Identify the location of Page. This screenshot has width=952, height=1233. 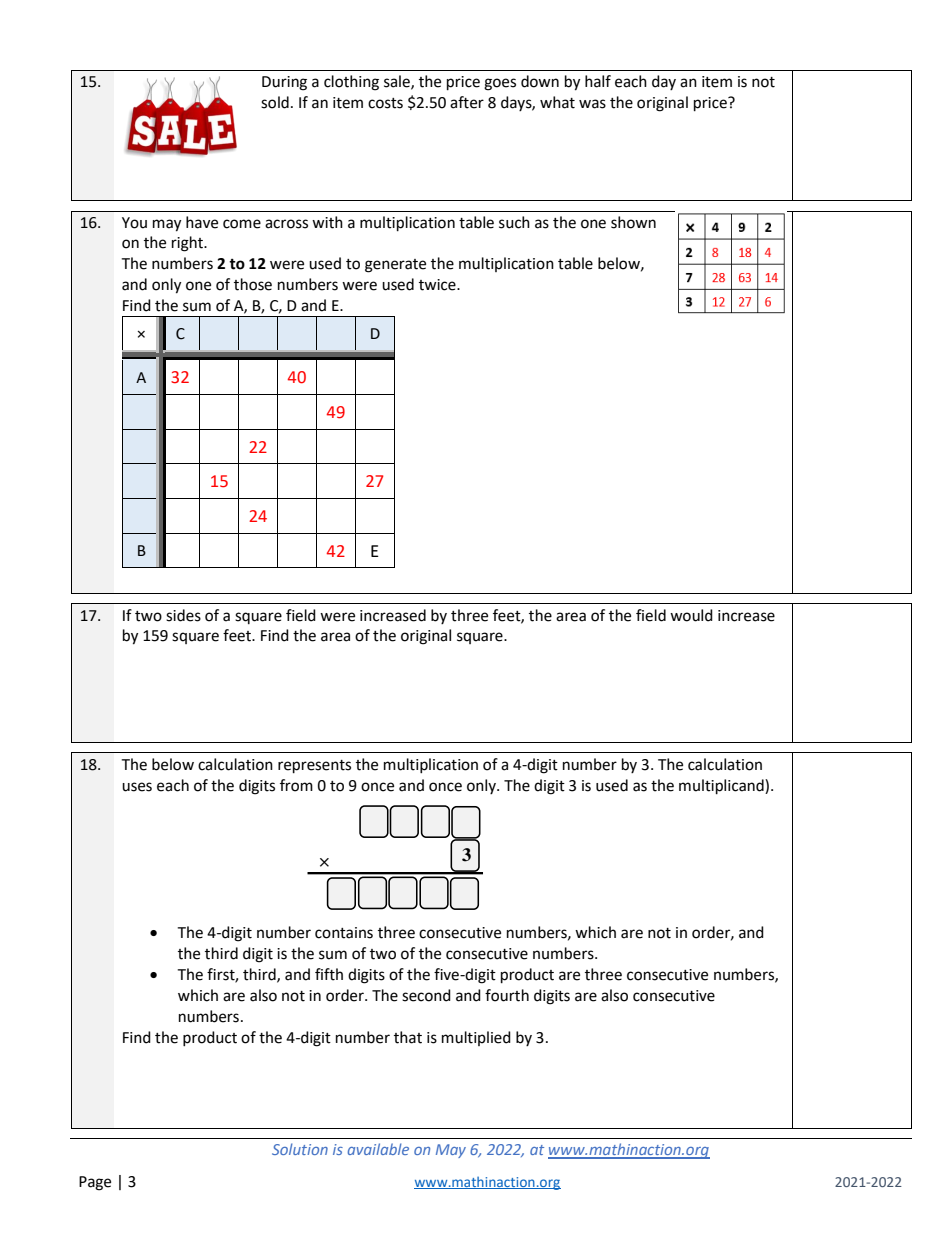
(95, 1183).
